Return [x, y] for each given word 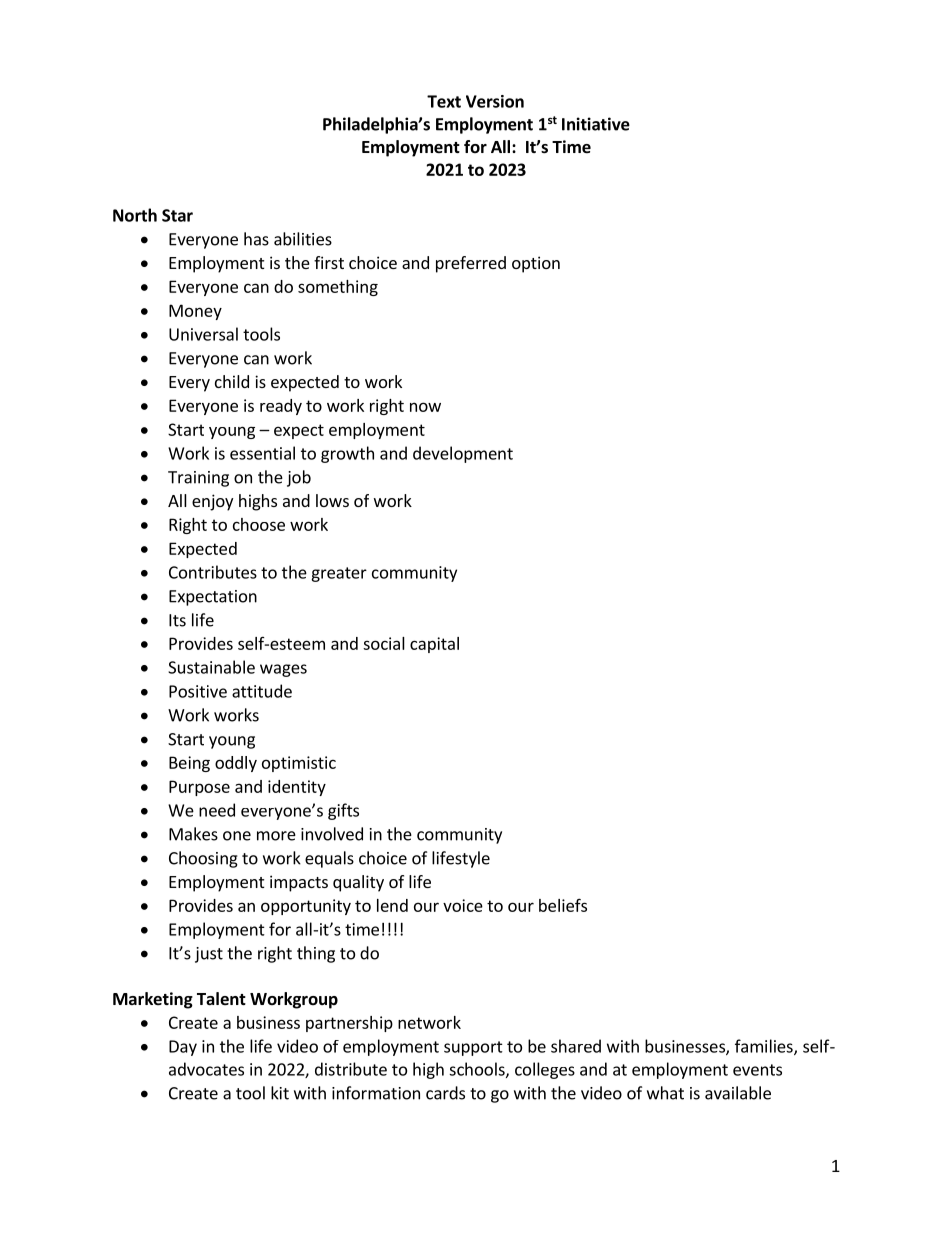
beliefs [563, 905]
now [425, 407]
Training [198, 479]
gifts [343, 811]
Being [189, 764]
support [473, 1048]
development [463, 454]
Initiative [596, 124]
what [665, 1093]
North [135, 215]
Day [183, 1048]
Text [444, 101]
